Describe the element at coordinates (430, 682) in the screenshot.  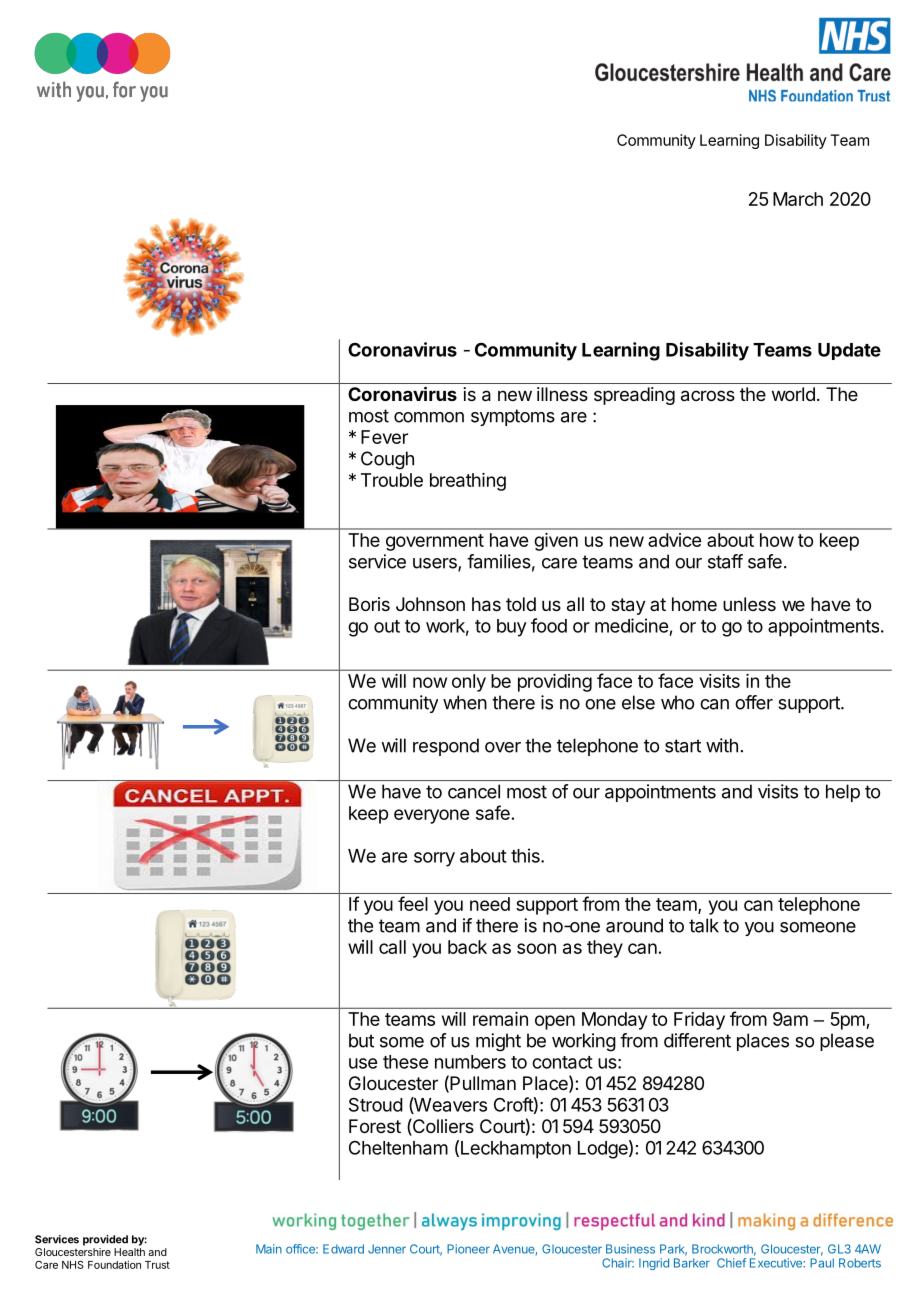
I see `now` at that location.
